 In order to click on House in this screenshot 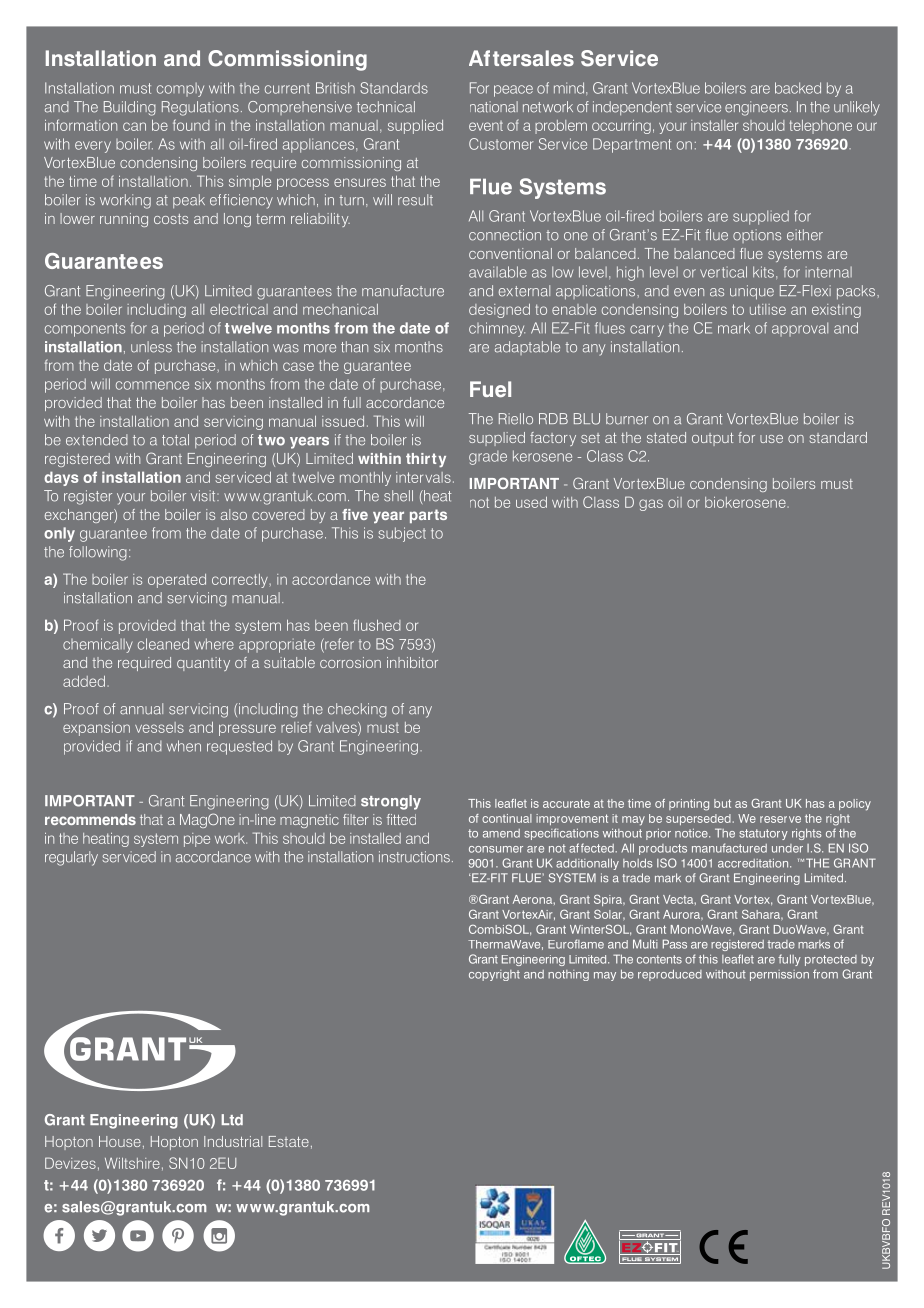, I will do `click(120, 1141)`.
